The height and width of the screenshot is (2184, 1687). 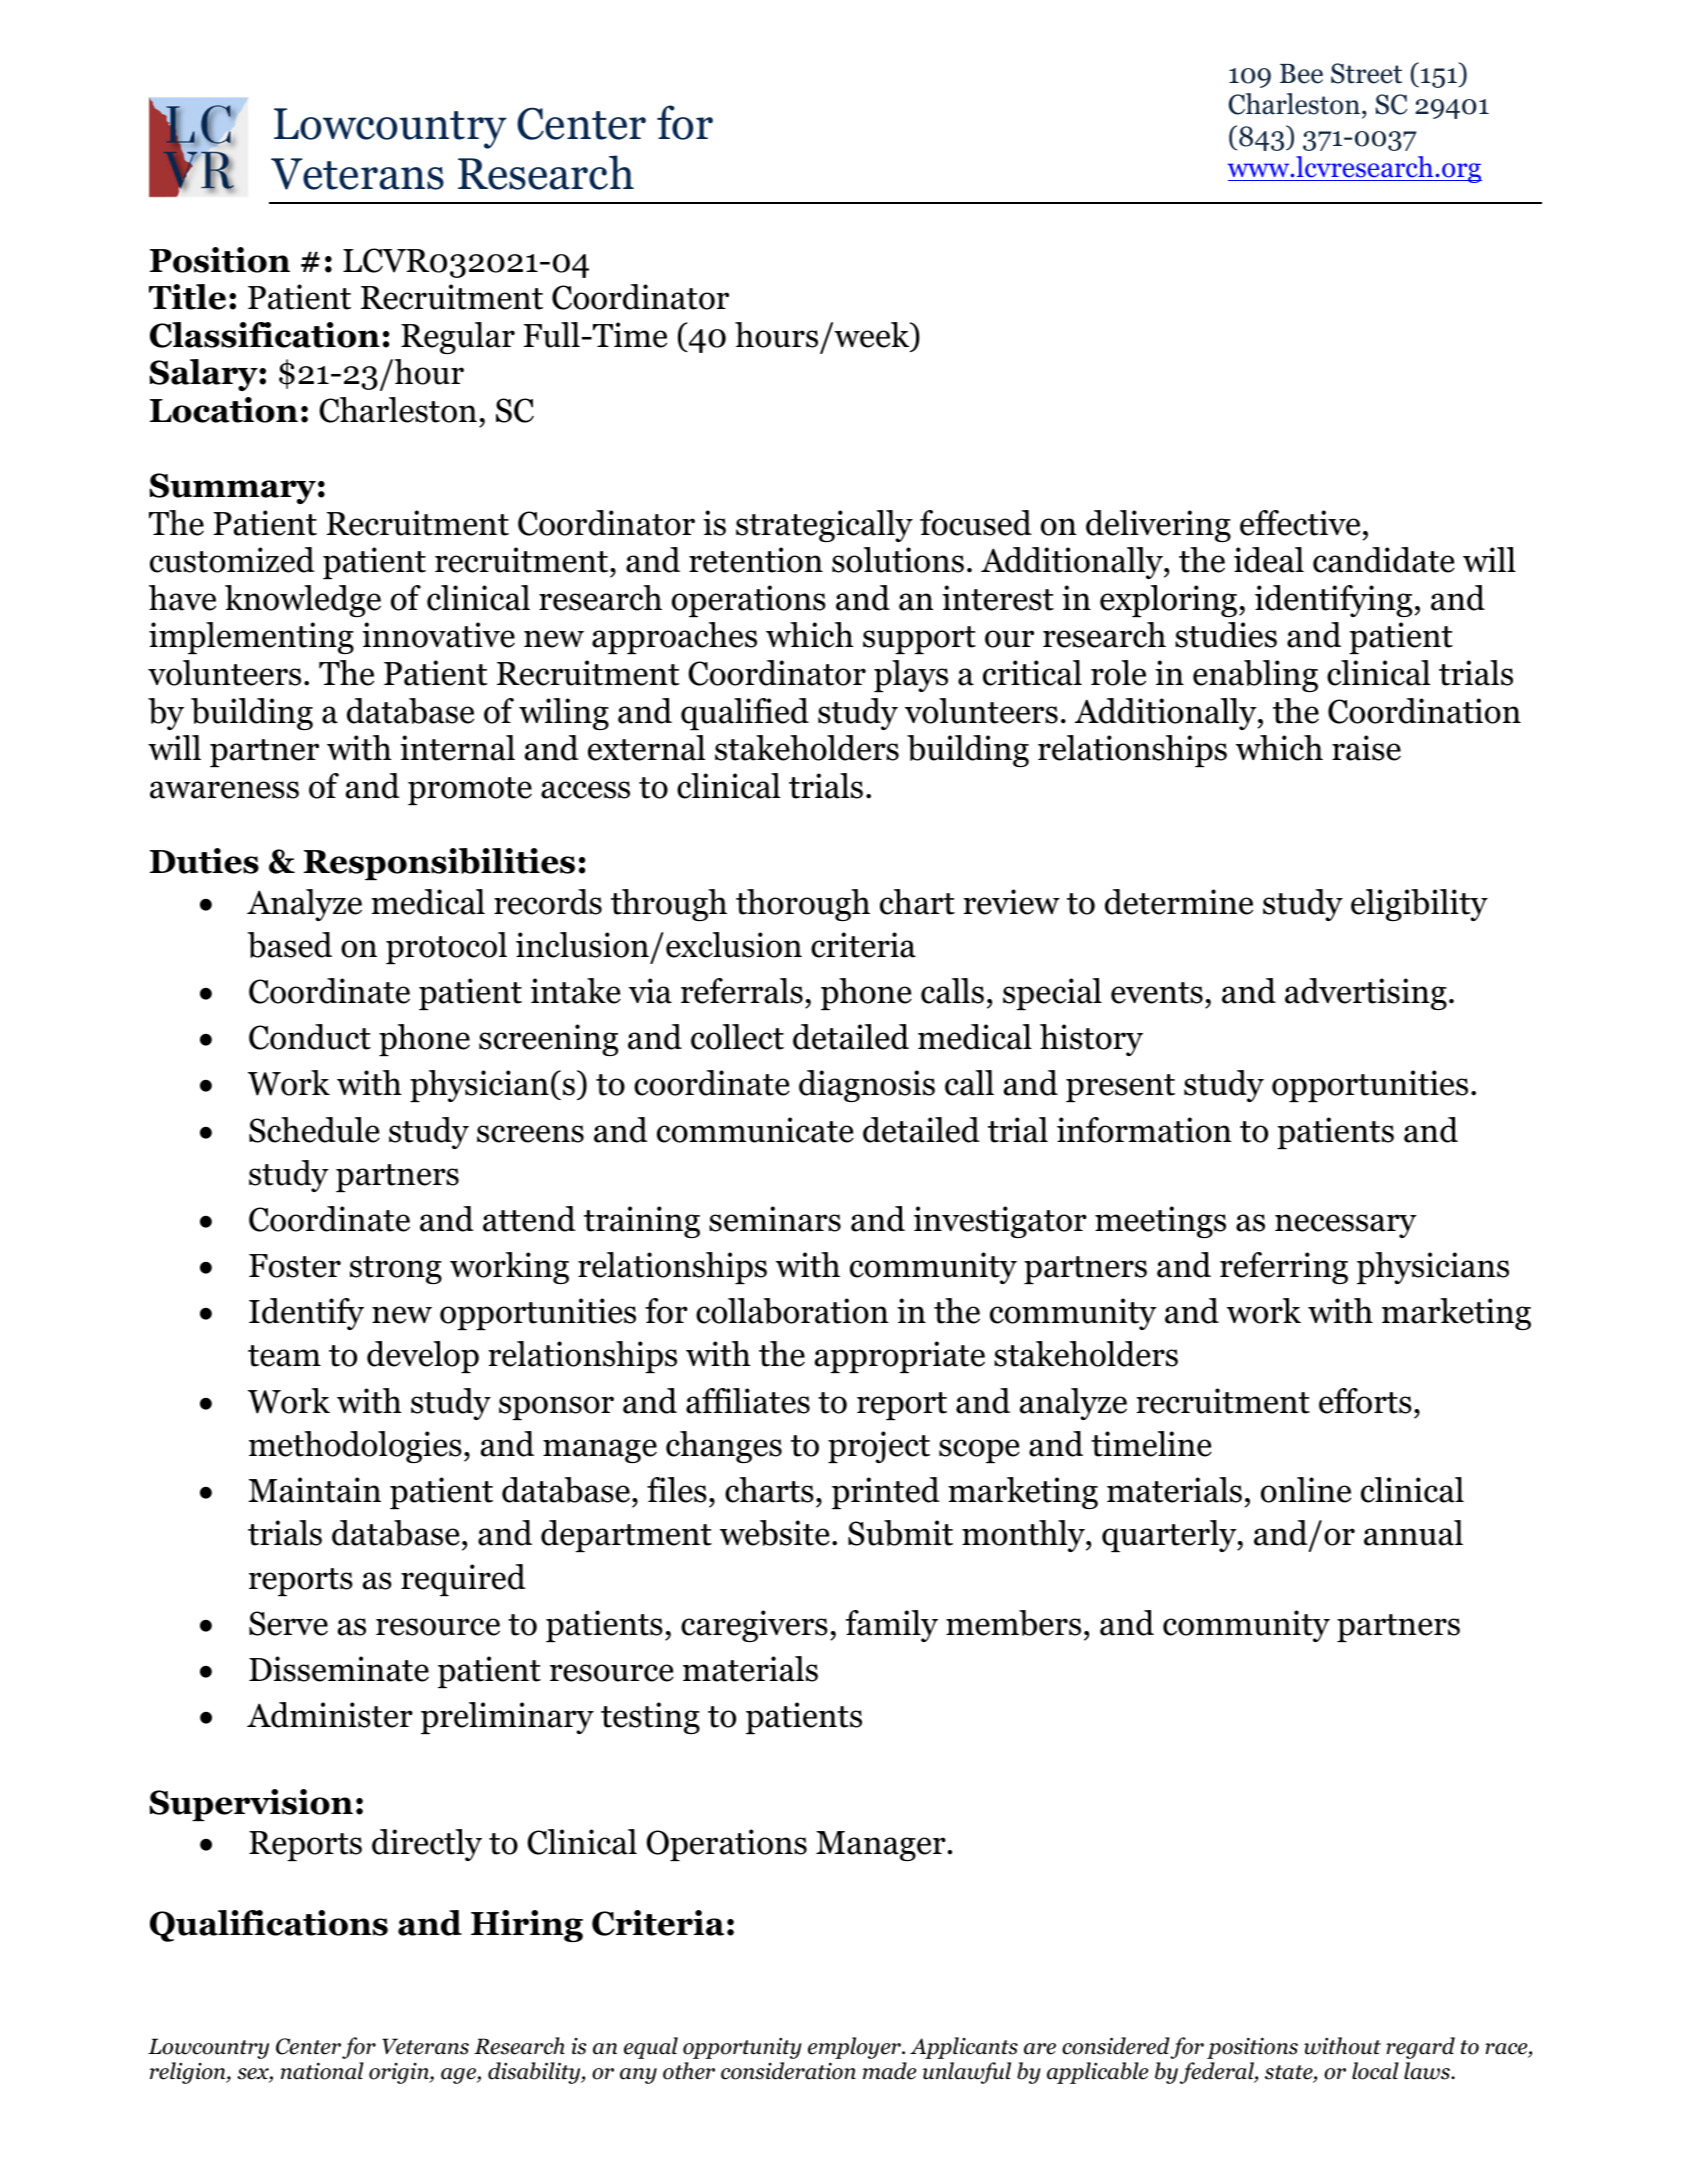 I want to click on Bee, so click(x=1301, y=74).
